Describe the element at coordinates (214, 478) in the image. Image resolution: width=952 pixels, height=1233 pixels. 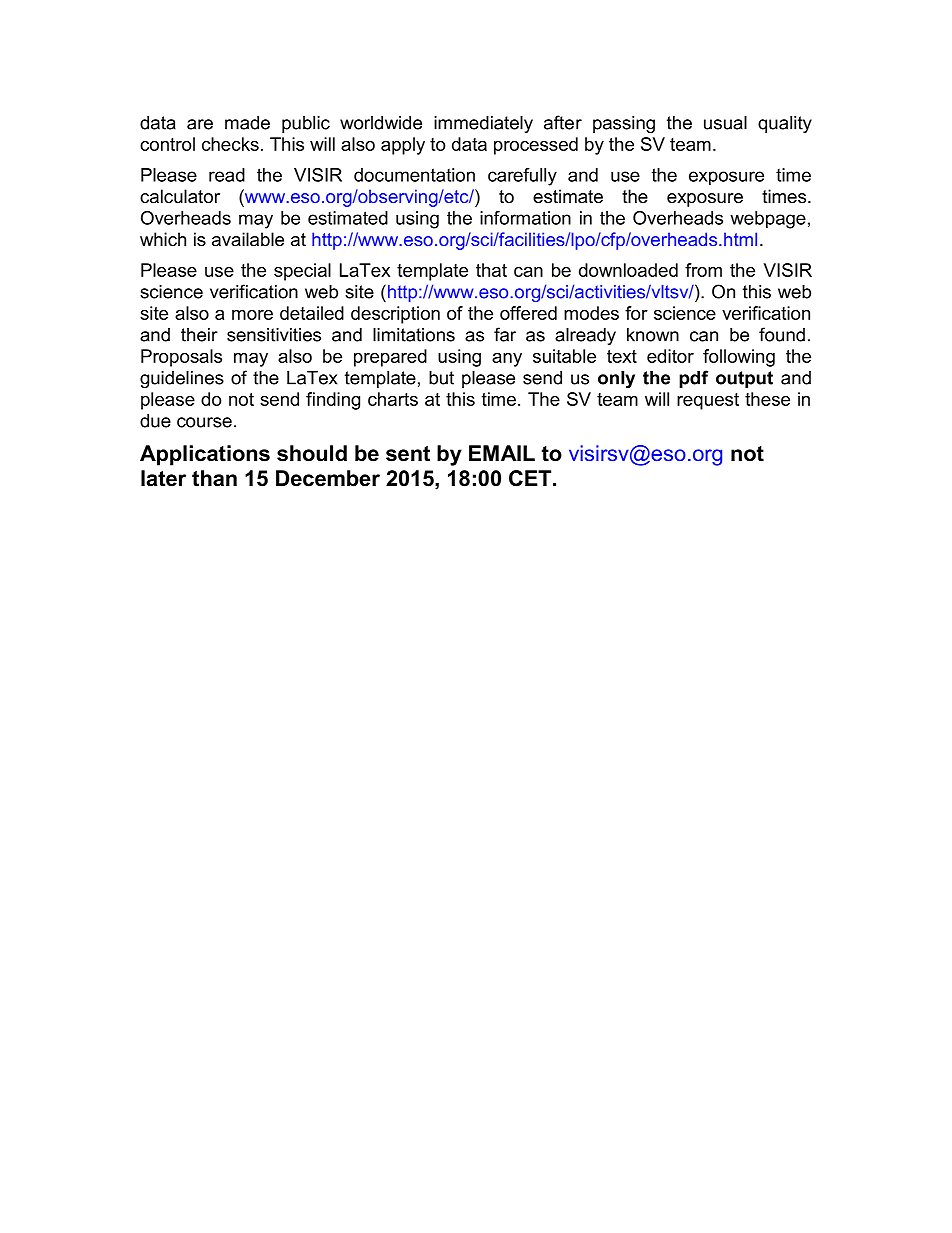
I see `than` at that location.
